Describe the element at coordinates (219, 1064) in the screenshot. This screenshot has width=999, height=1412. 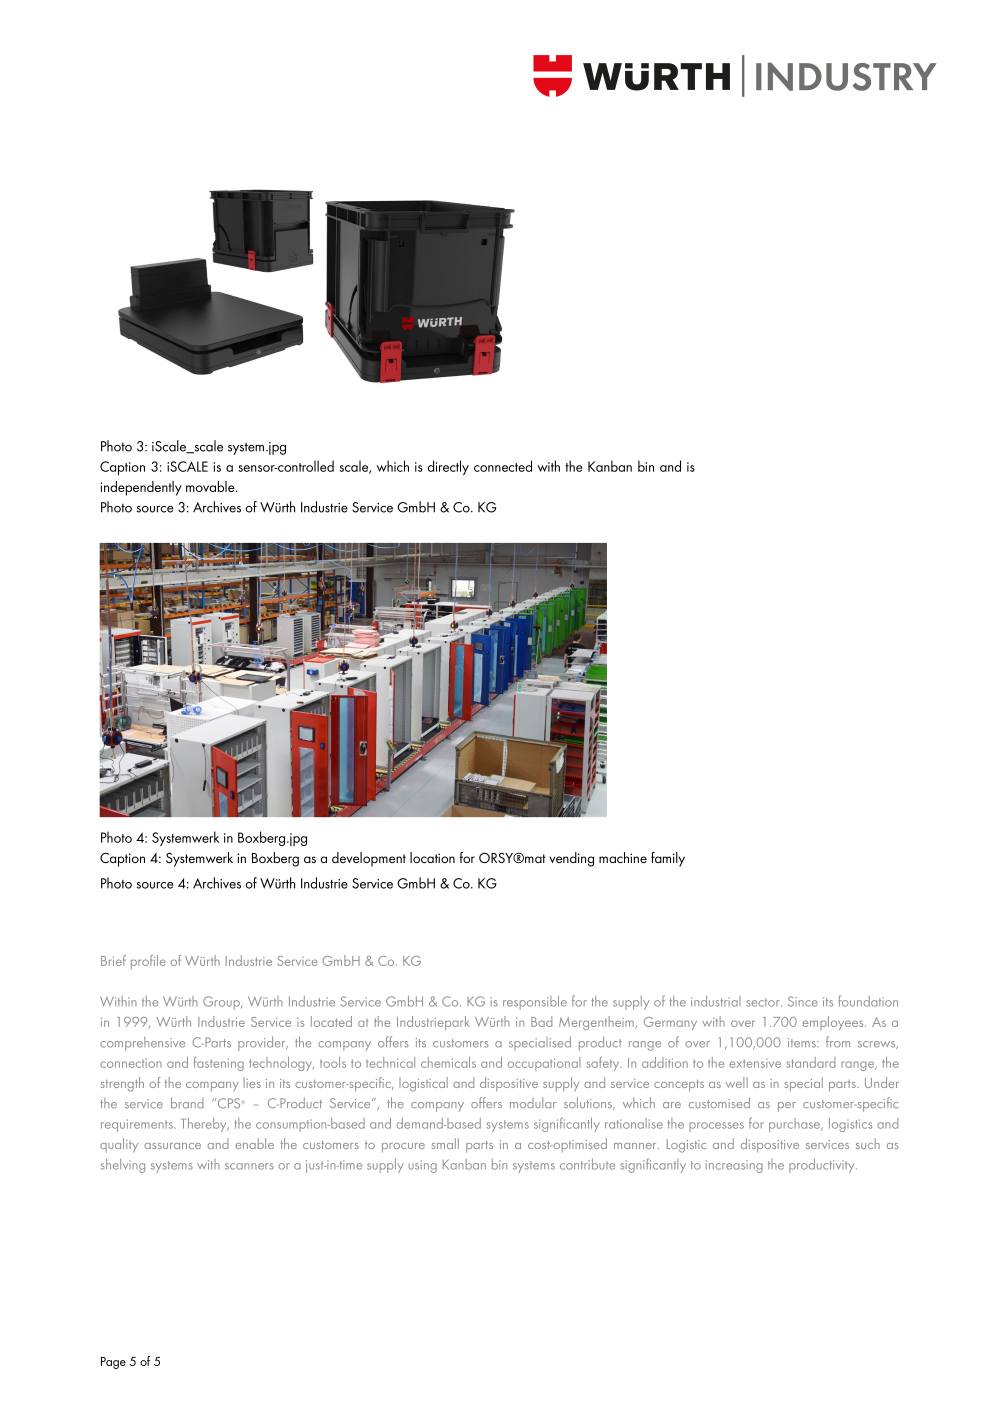
I see `fastening` at that location.
